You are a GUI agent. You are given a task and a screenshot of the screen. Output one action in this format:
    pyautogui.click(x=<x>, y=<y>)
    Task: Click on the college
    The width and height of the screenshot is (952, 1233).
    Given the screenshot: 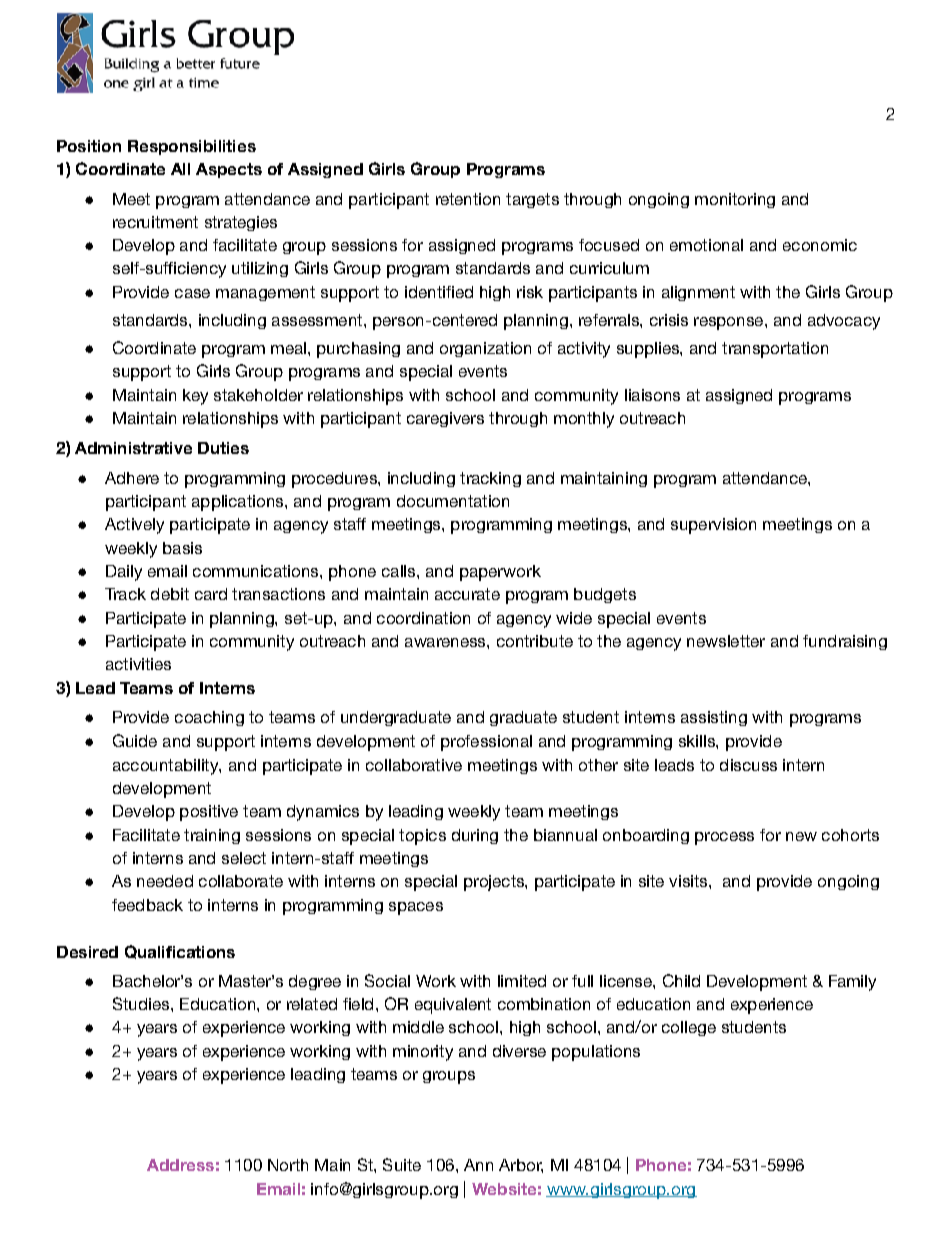 What is the action you would take?
    pyautogui.click(x=689, y=1028)
